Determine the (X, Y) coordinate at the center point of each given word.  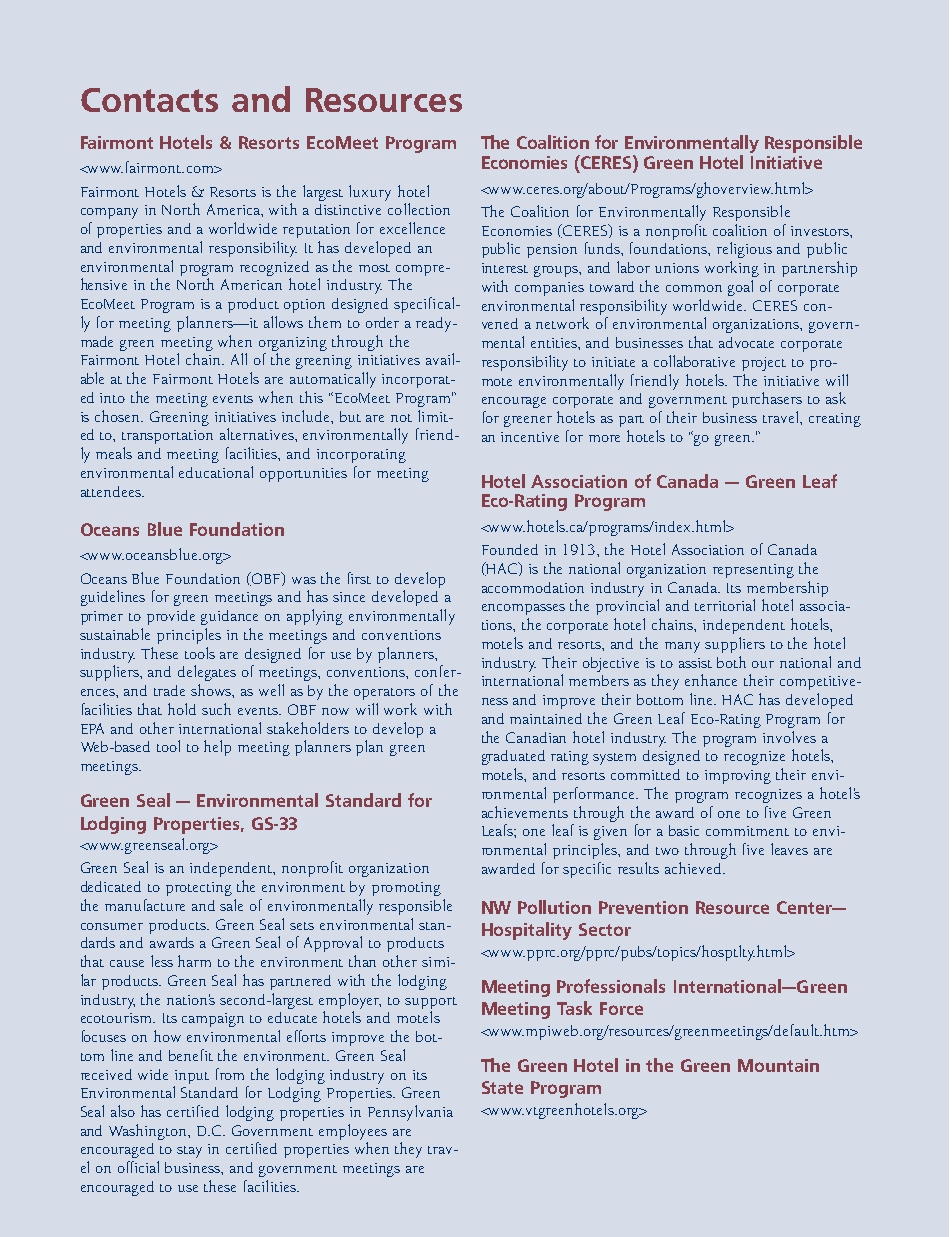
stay (189, 1152)
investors (821, 231)
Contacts (149, 100)
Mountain (778, 1065)
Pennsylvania (410, 1113)
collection (419, 209)
